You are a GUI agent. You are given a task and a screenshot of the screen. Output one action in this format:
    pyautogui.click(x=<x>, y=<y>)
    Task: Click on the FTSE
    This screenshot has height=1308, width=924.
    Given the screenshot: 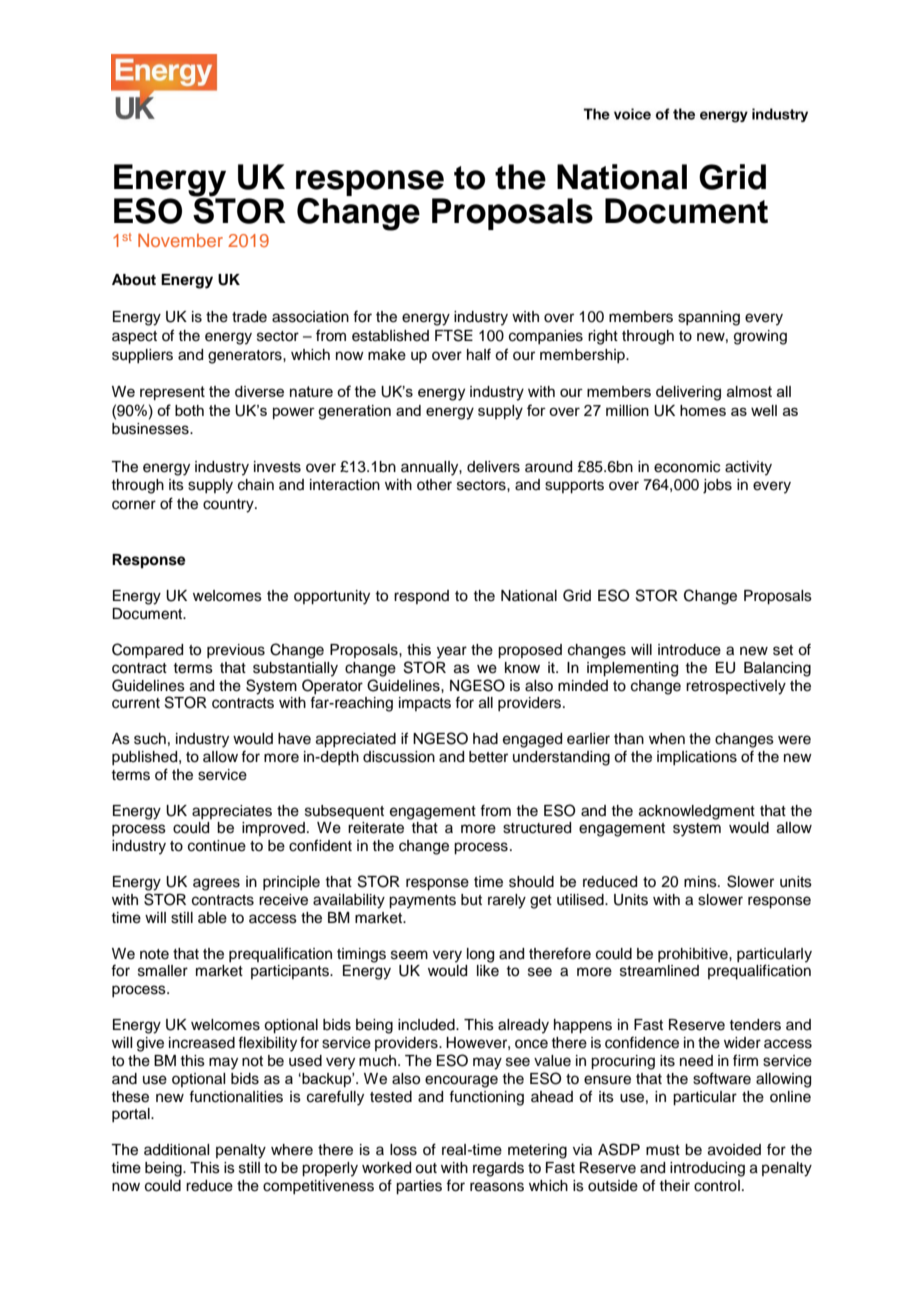 What is the action you would take?
    pyautogui.click(x=454, y=335)
